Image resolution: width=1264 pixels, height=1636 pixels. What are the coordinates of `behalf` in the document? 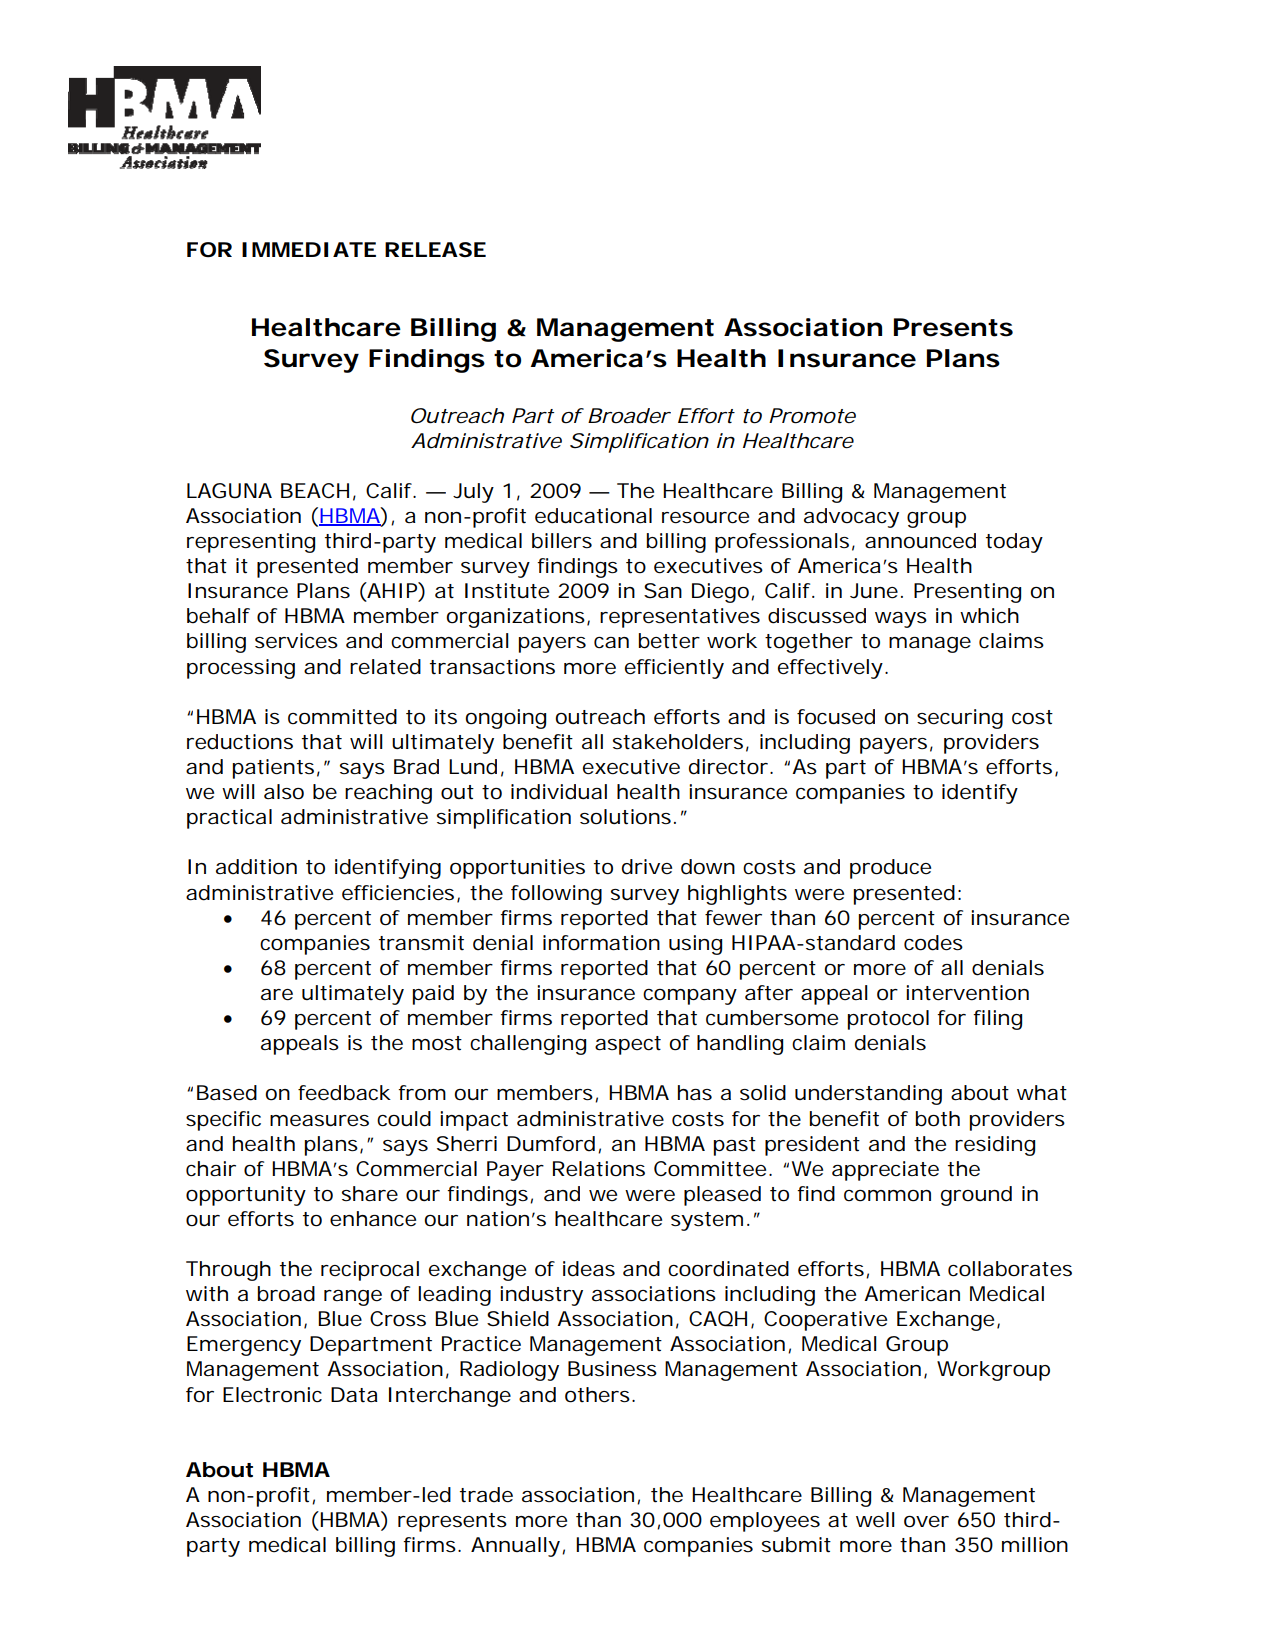 It's located at (218, 616).
